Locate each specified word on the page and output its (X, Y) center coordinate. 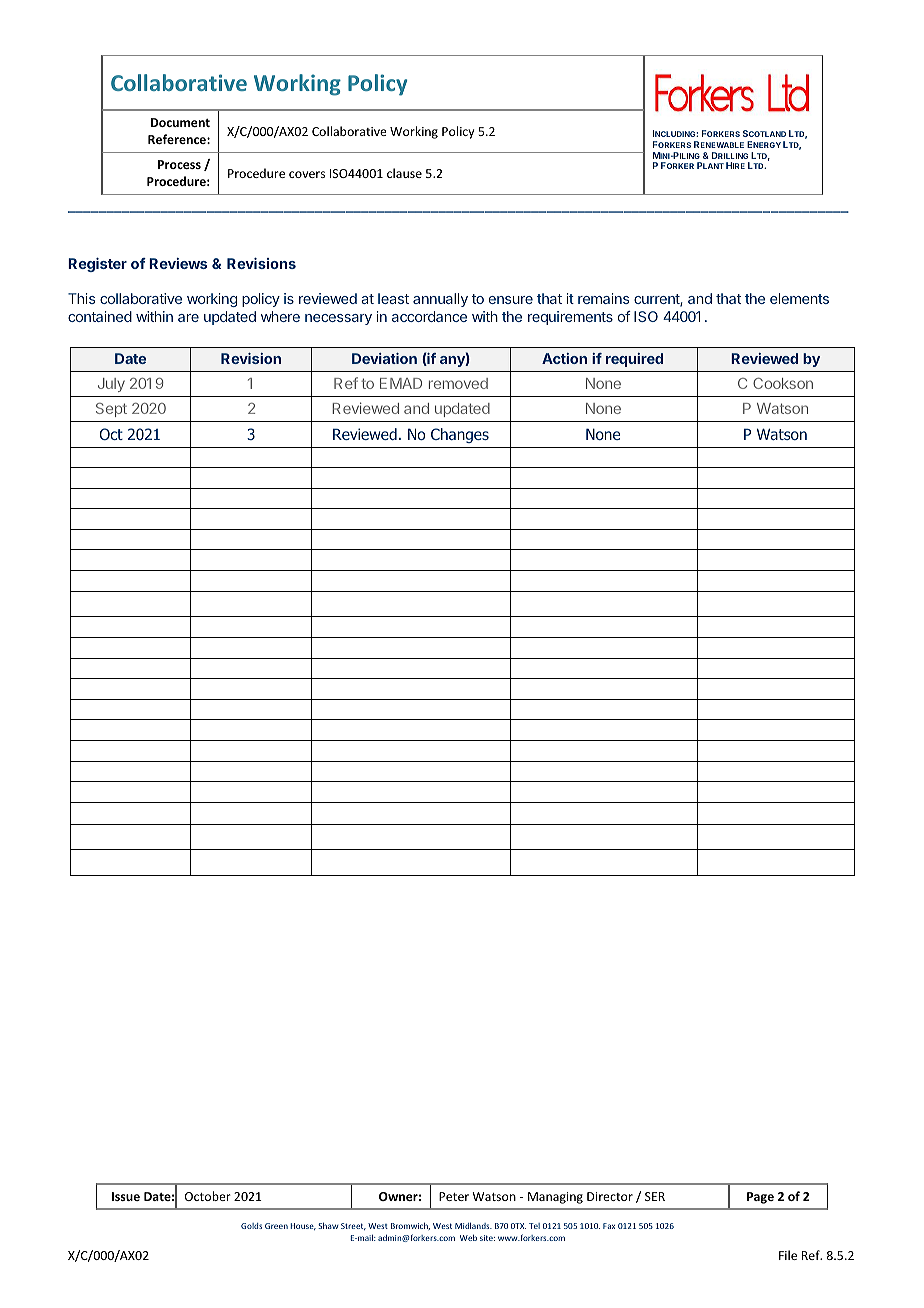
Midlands (473, 1226)
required (634, 360)
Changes (460, 435)
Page (760, 1198)
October (208, 1196)
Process (179, 164)
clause (404, 173)
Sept (111, 410)
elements (799, 298)
